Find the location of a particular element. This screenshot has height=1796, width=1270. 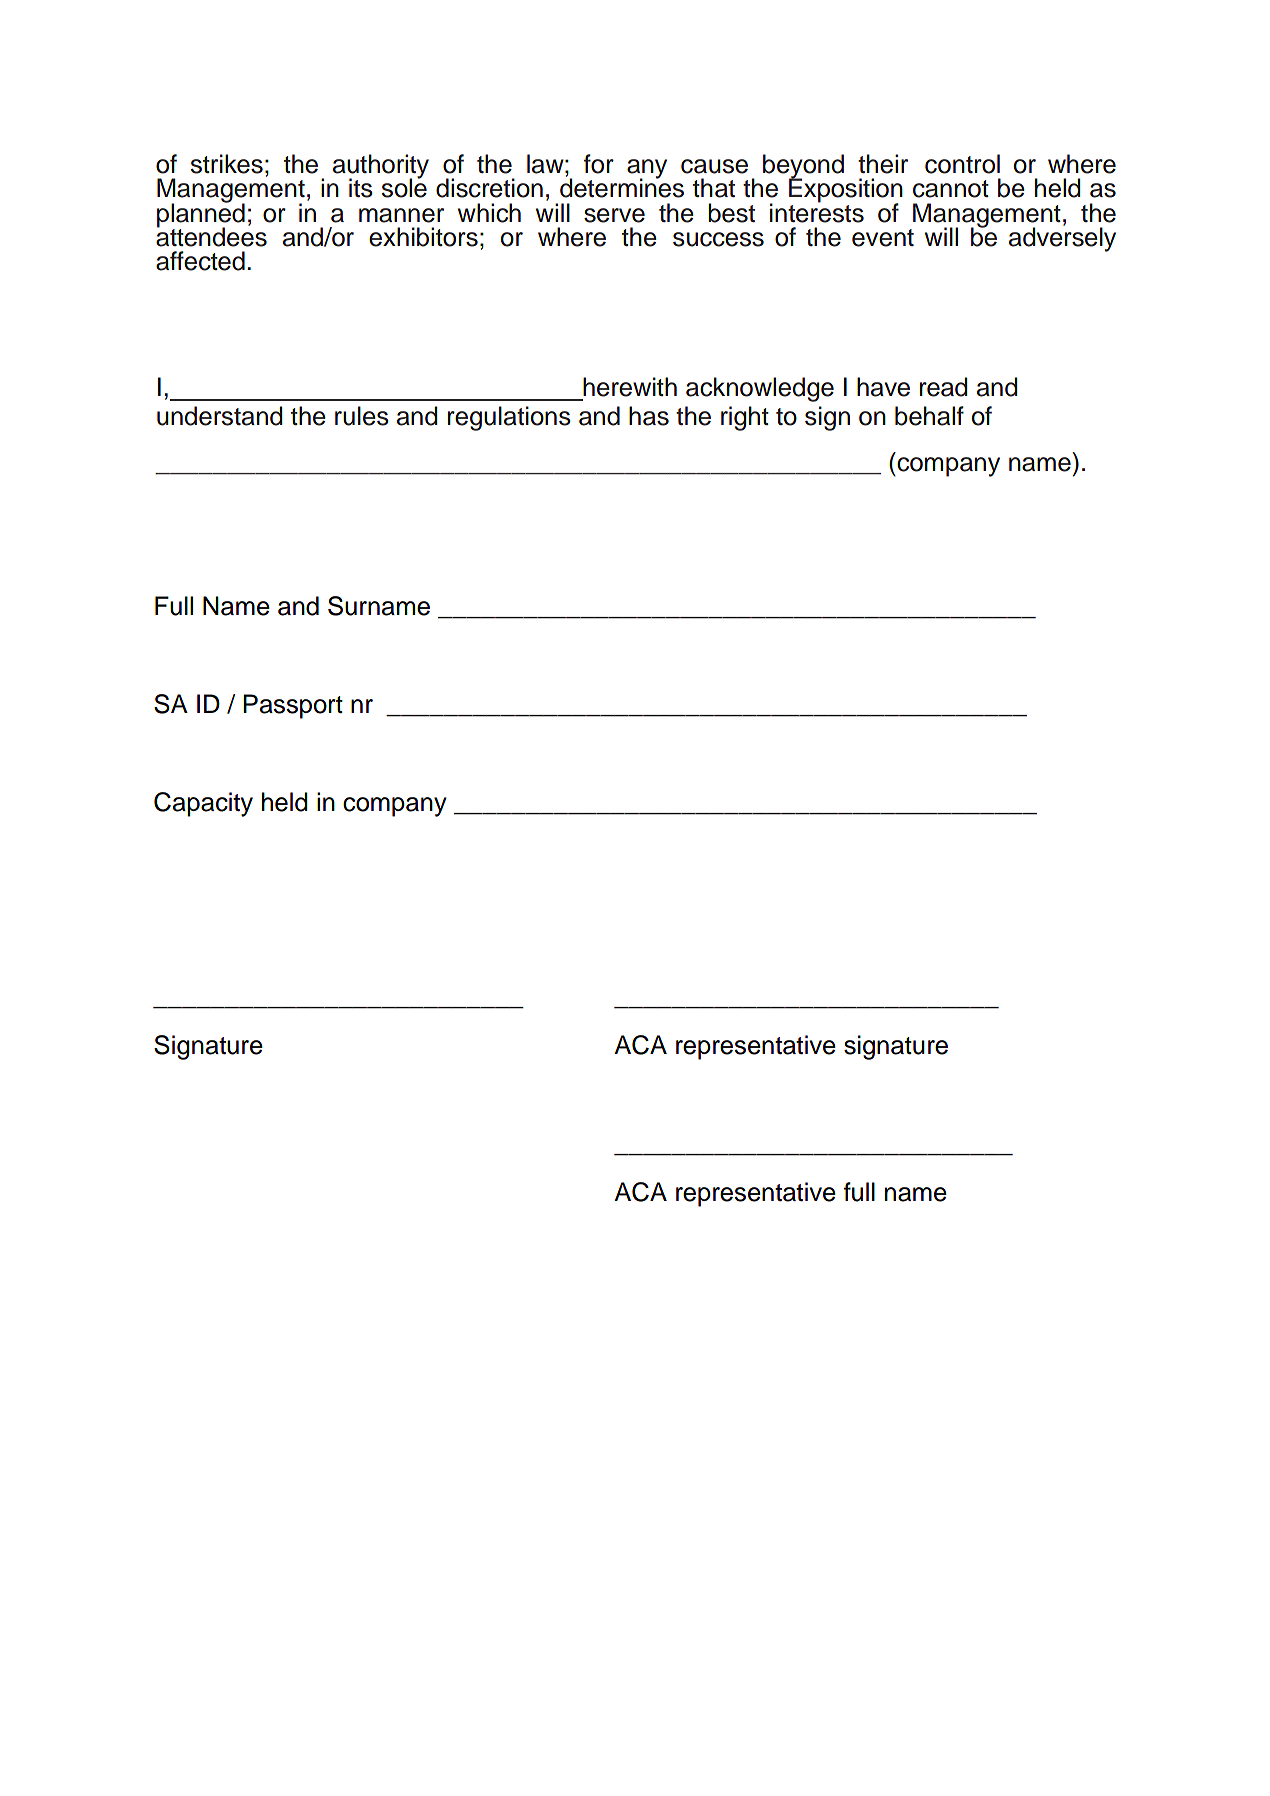

has is located at coordinates (649, 416).
